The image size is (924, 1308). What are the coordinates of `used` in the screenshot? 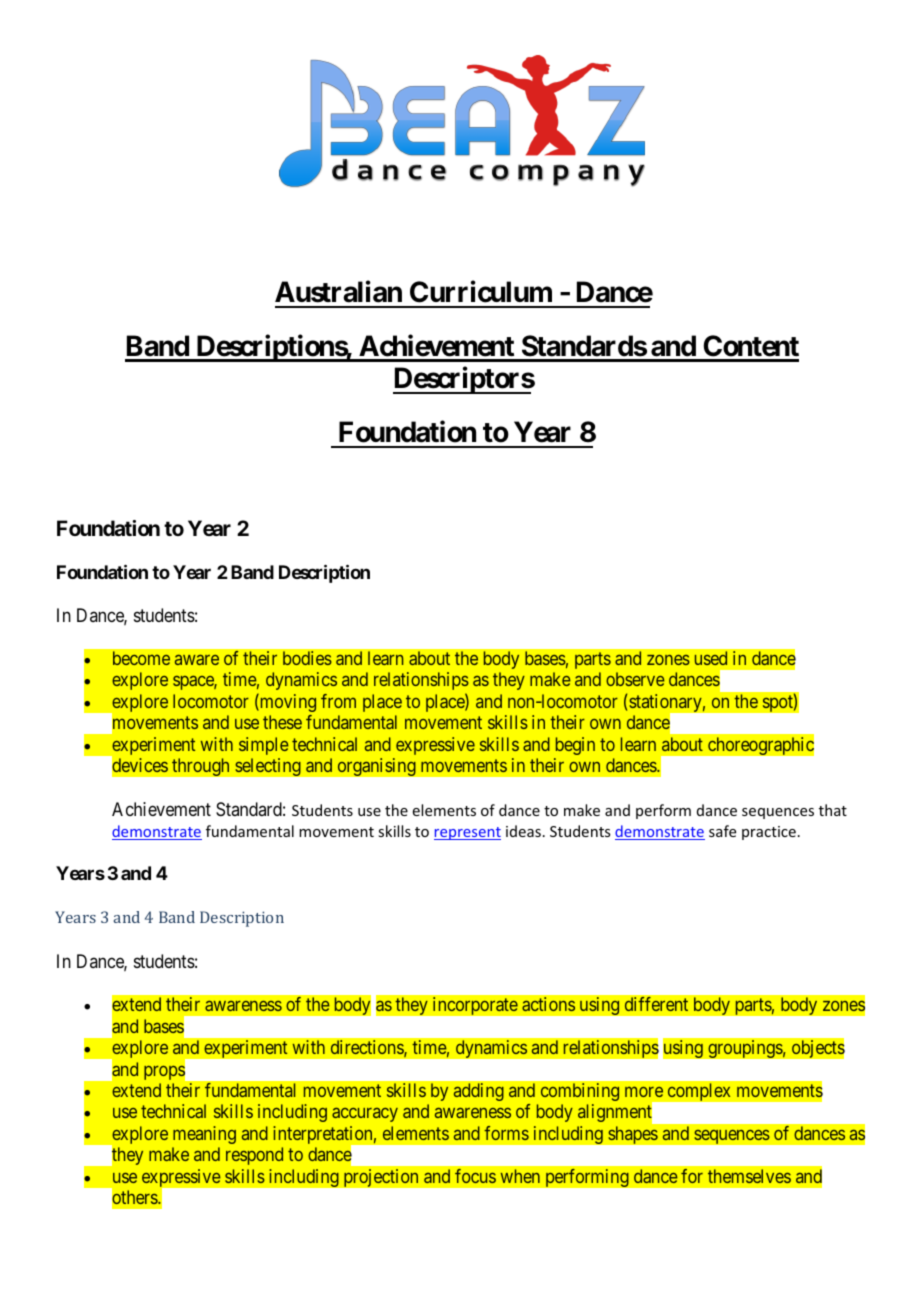 It's located at (711, 658).
